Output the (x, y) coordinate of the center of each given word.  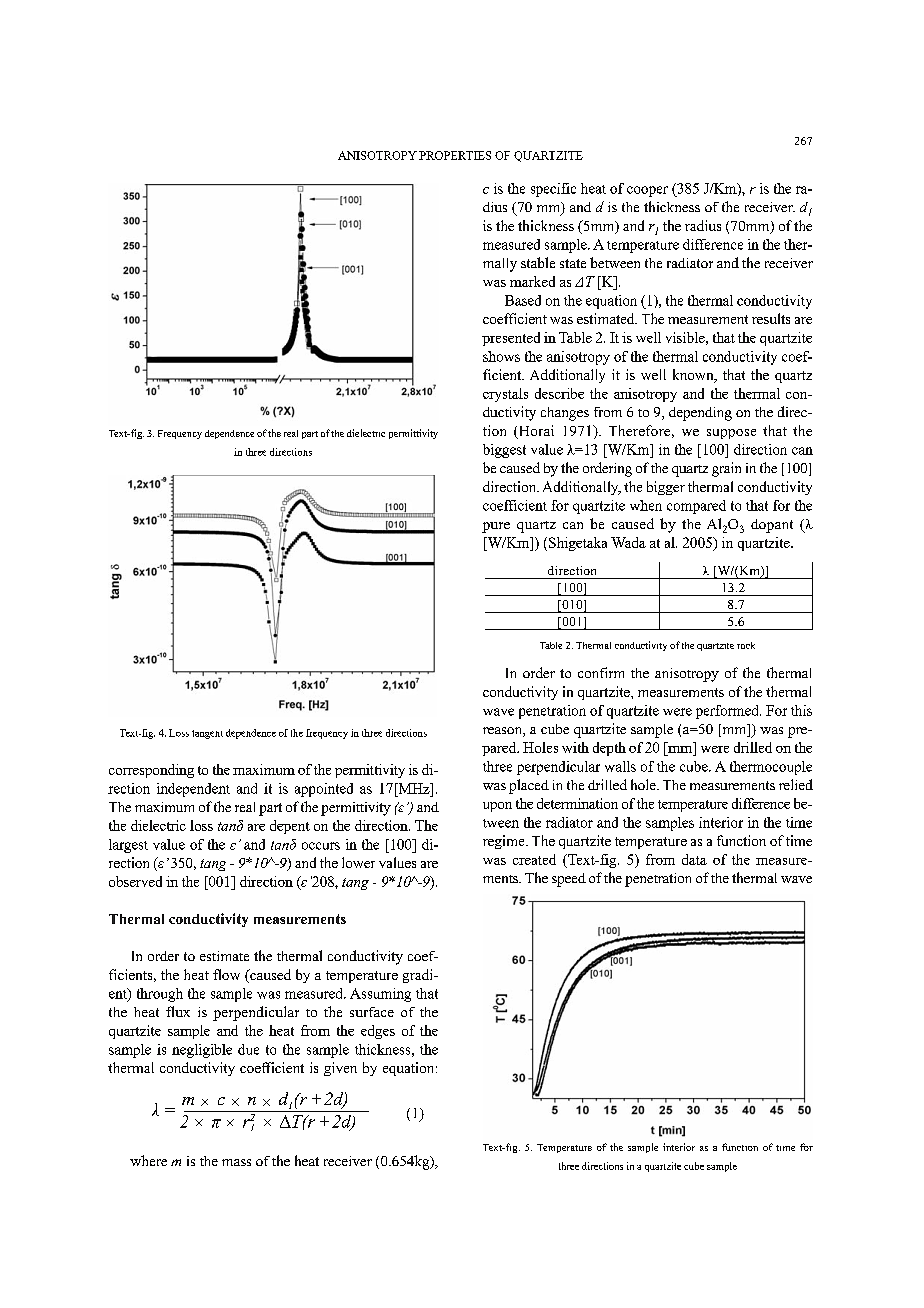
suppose (731, 434)
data (694, 859)
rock (746, 645)
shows (501, 356)
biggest (504, 451)
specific (553, 190)
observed (135, 881)
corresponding (151, 771)
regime (505, 842)
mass (236, 1162)
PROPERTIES (455, 155)
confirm (601, 672)
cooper (647, 191)
